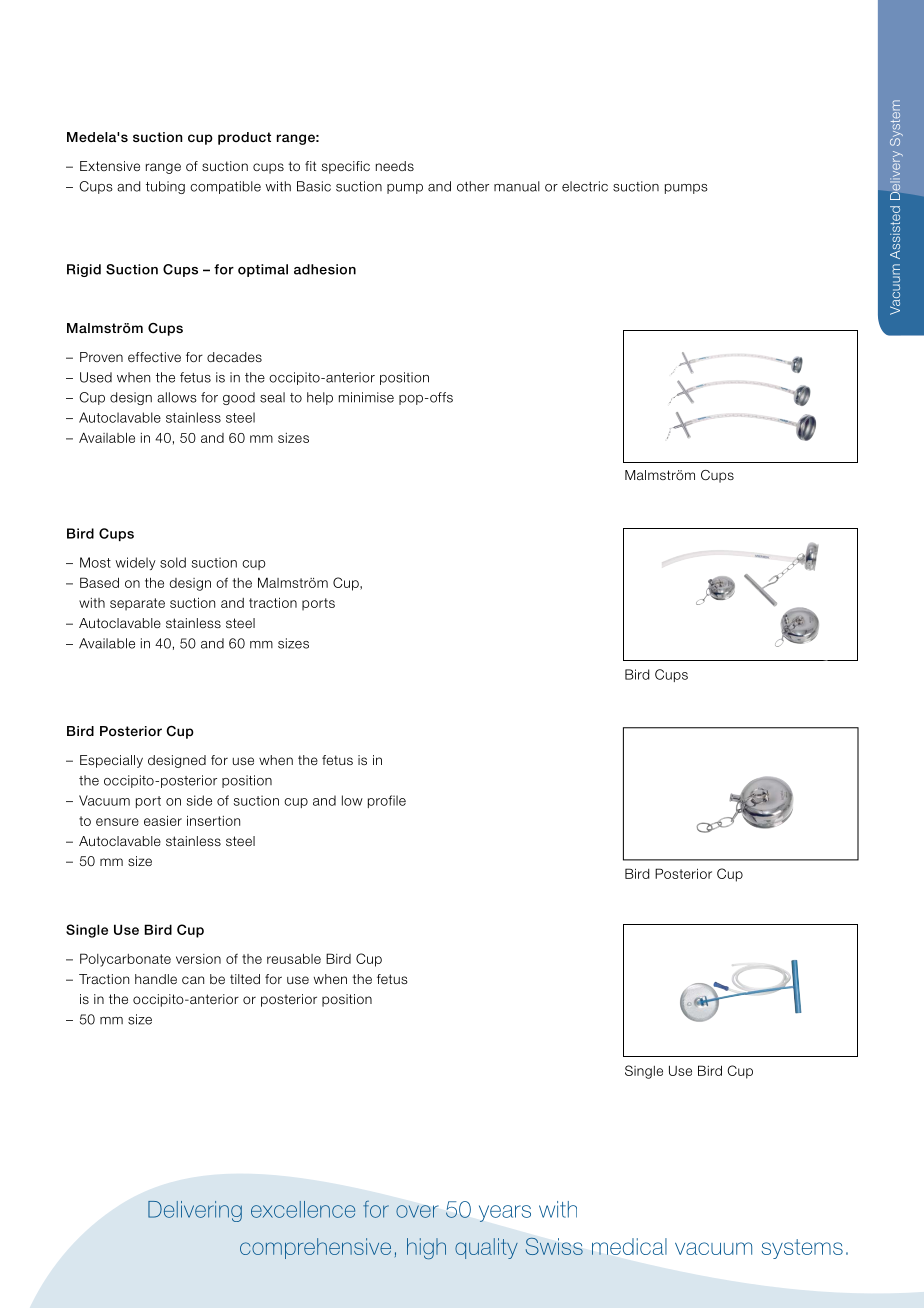  Describe the element at coordinates (366, 397) in the screenshot. I see `minimise` at that location.
